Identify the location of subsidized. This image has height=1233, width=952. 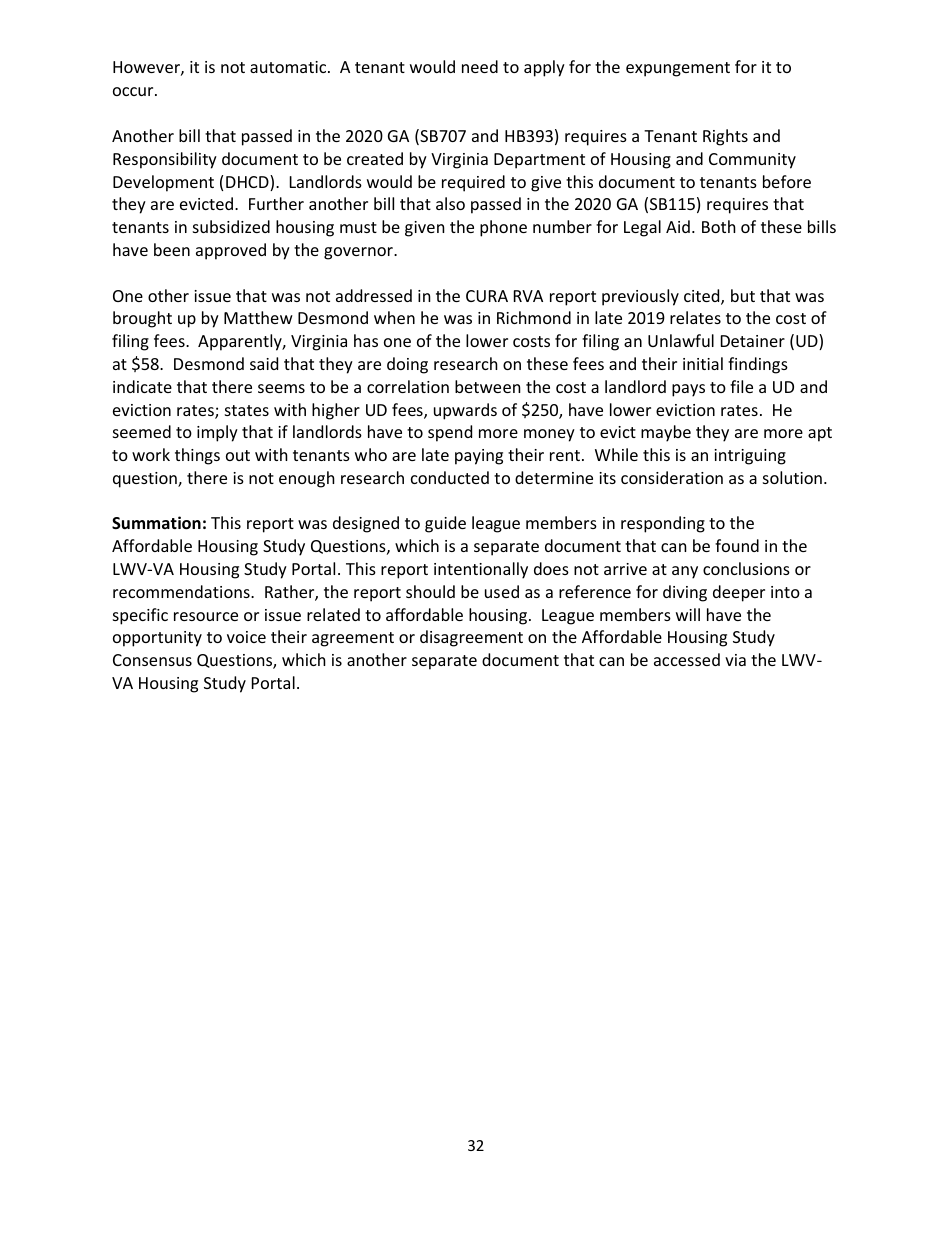
(231, 226).
